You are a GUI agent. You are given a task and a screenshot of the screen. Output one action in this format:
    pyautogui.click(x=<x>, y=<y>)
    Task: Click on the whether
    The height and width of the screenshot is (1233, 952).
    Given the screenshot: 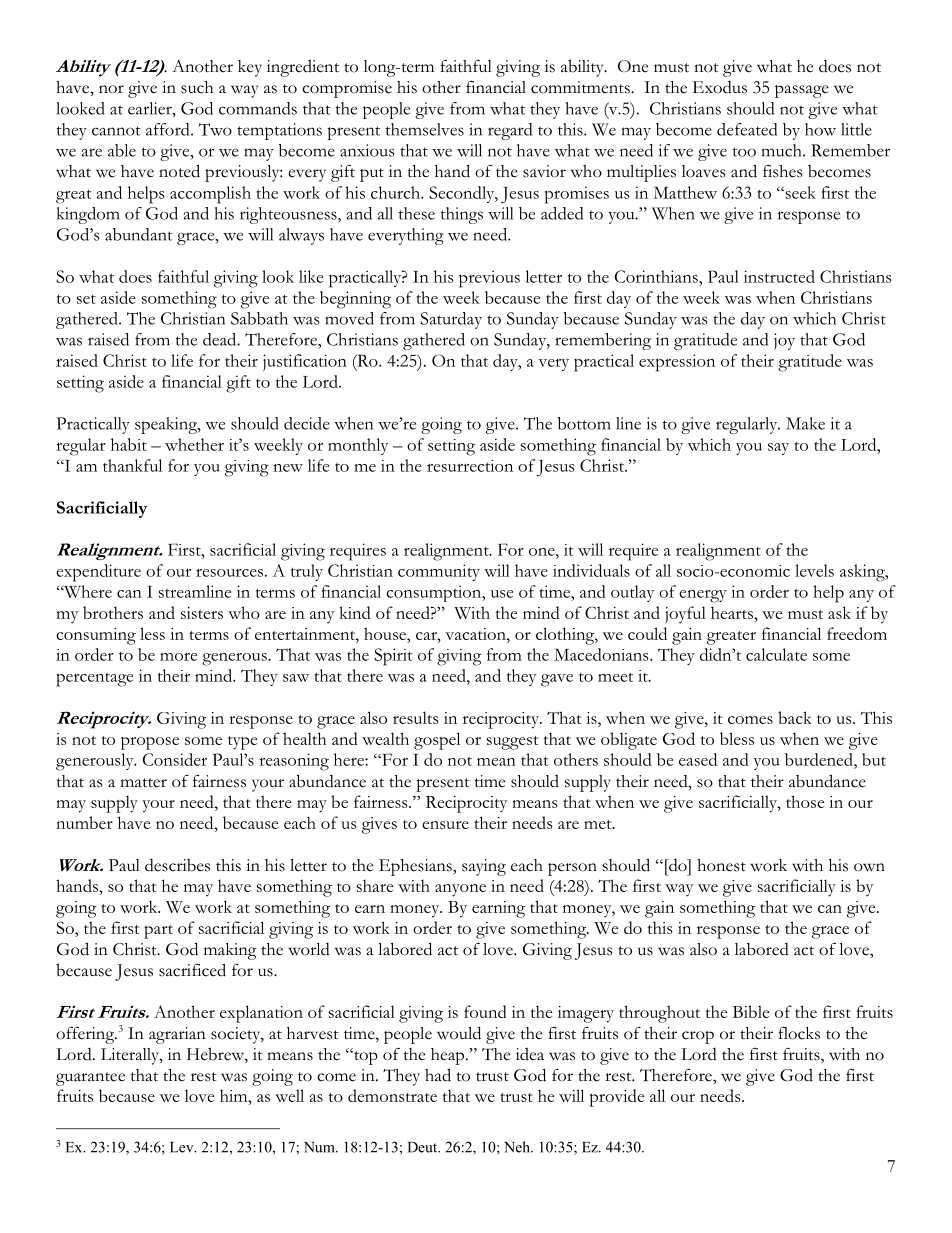 What is the action you would take?
    pyautogui.click(x=194, y=444)
